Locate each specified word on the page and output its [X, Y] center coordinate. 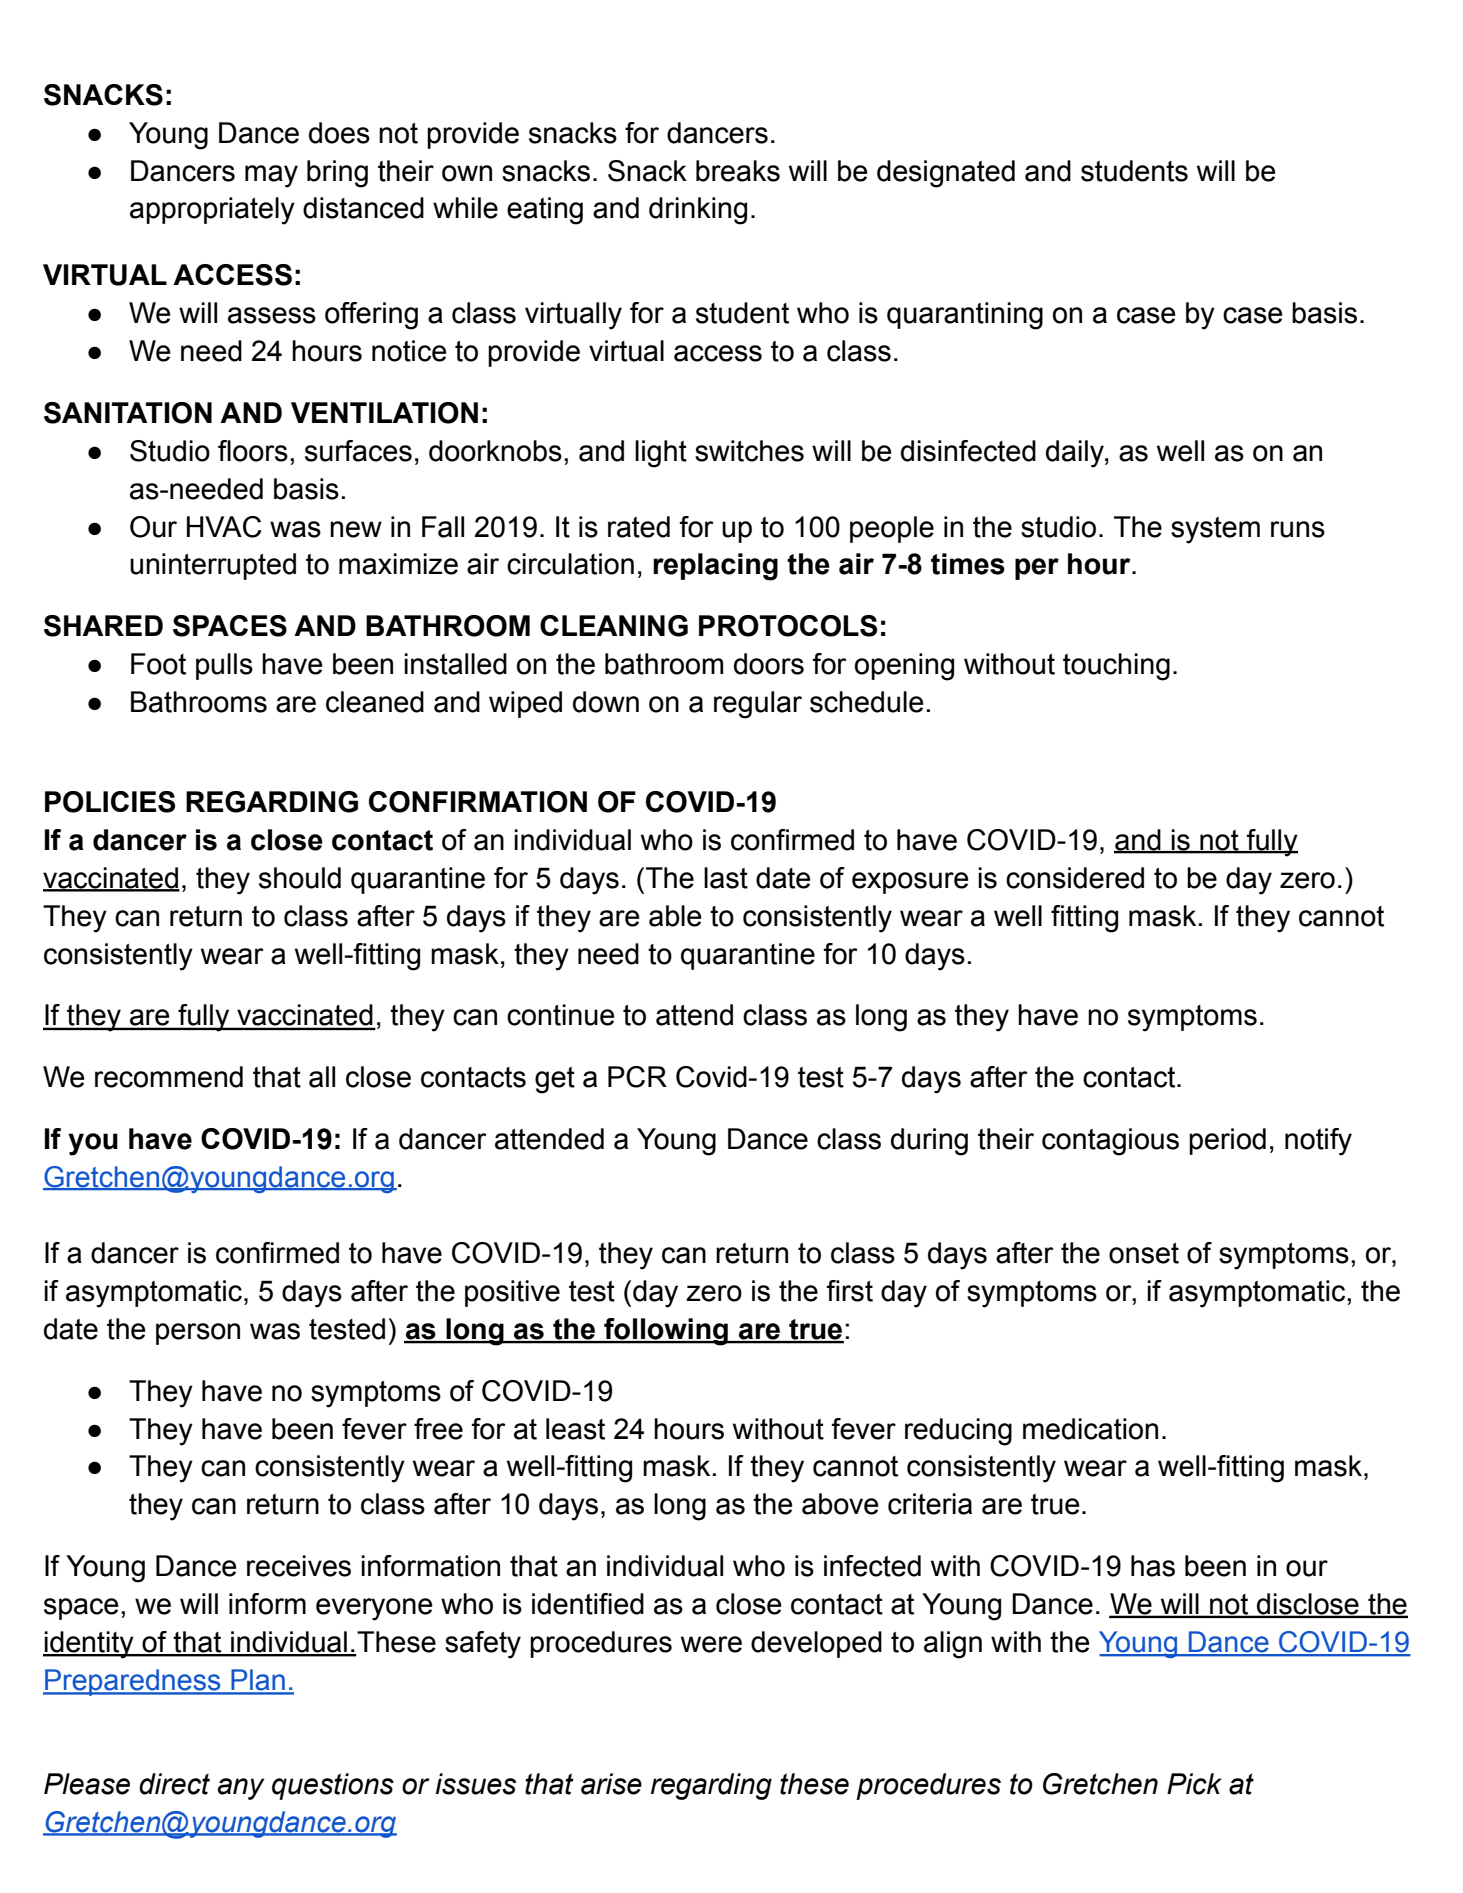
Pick [1194, 1784]
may [271, 176]
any [241, 1789]
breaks [738, 171]
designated [946, 174]
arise [611, 1784]
